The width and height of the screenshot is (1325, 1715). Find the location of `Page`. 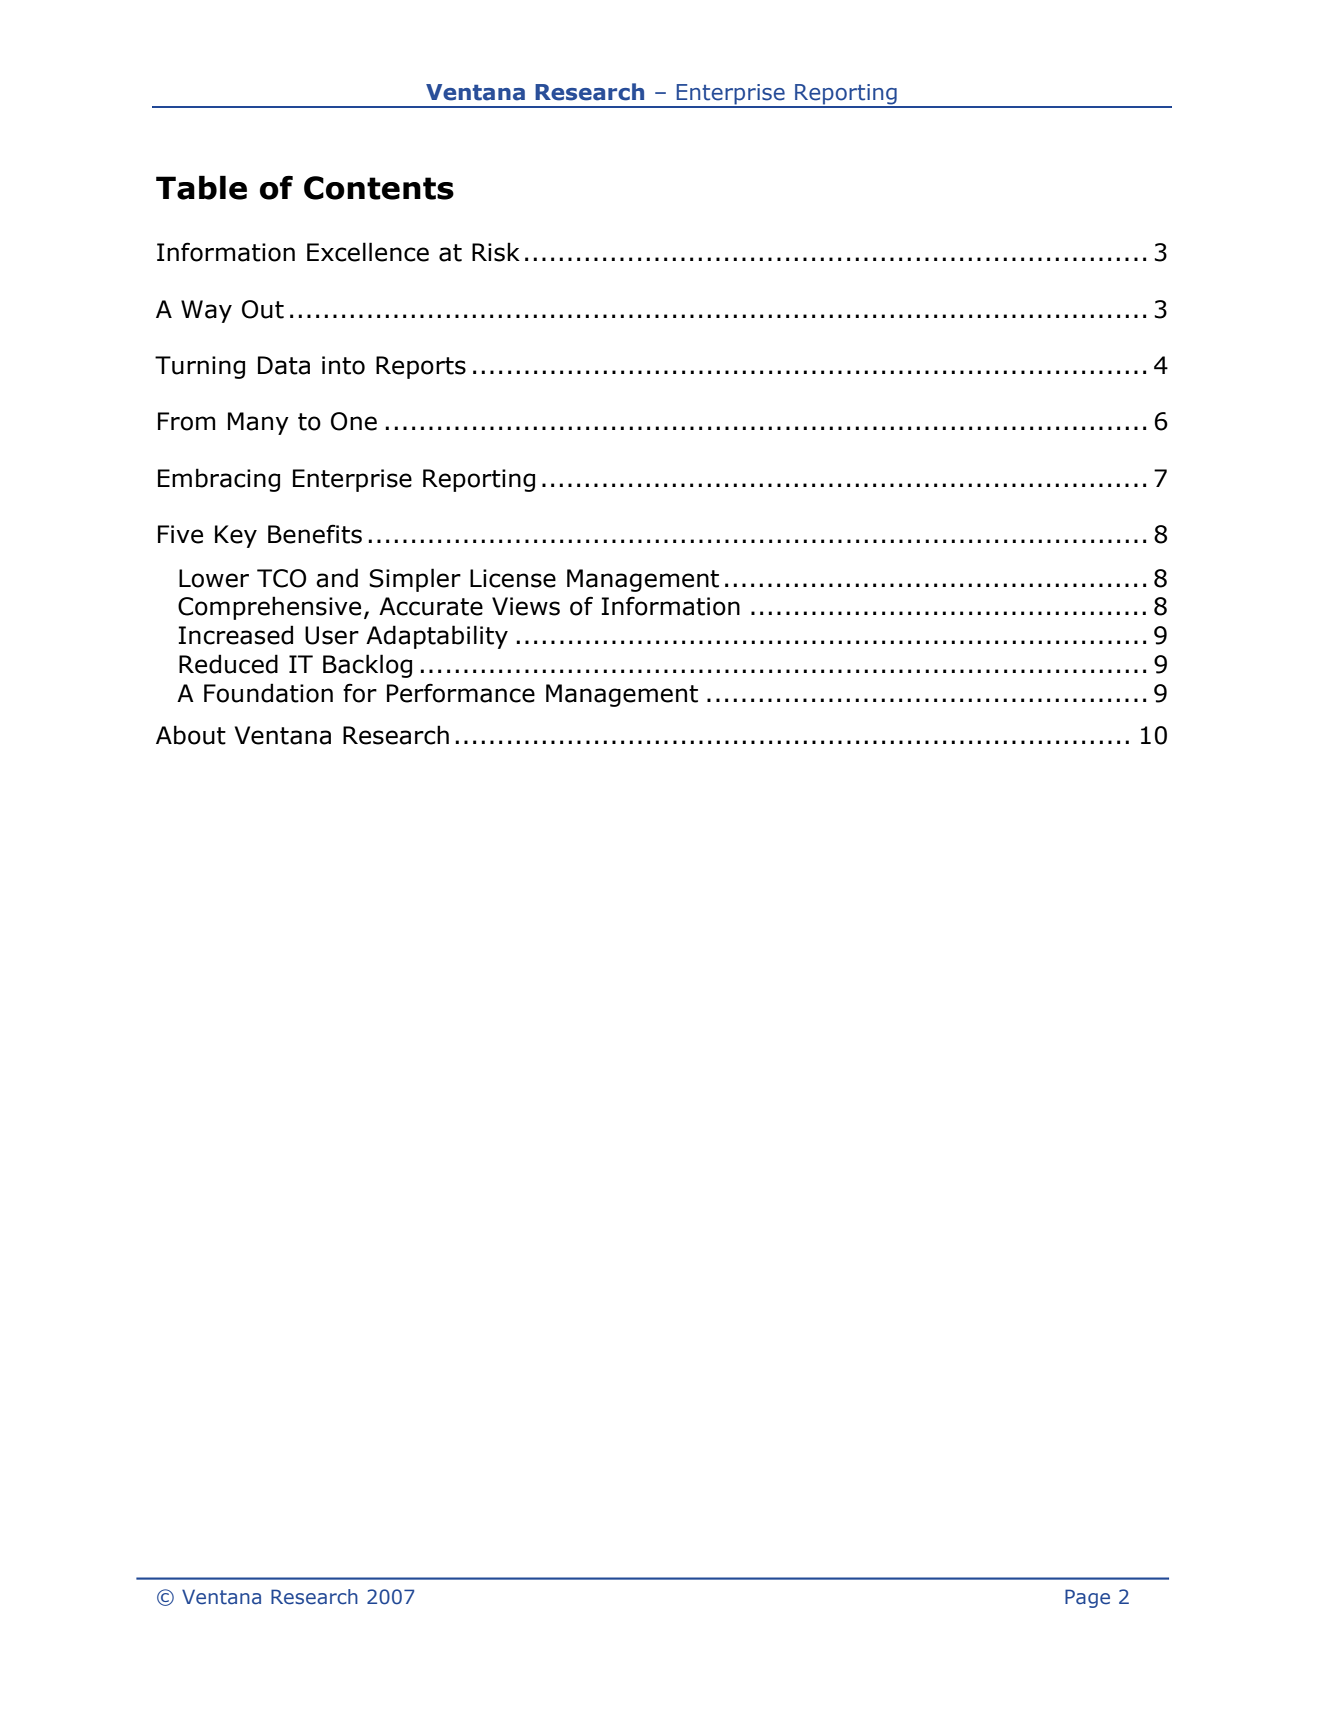

Page is located at coordinates (1087, 1598).
